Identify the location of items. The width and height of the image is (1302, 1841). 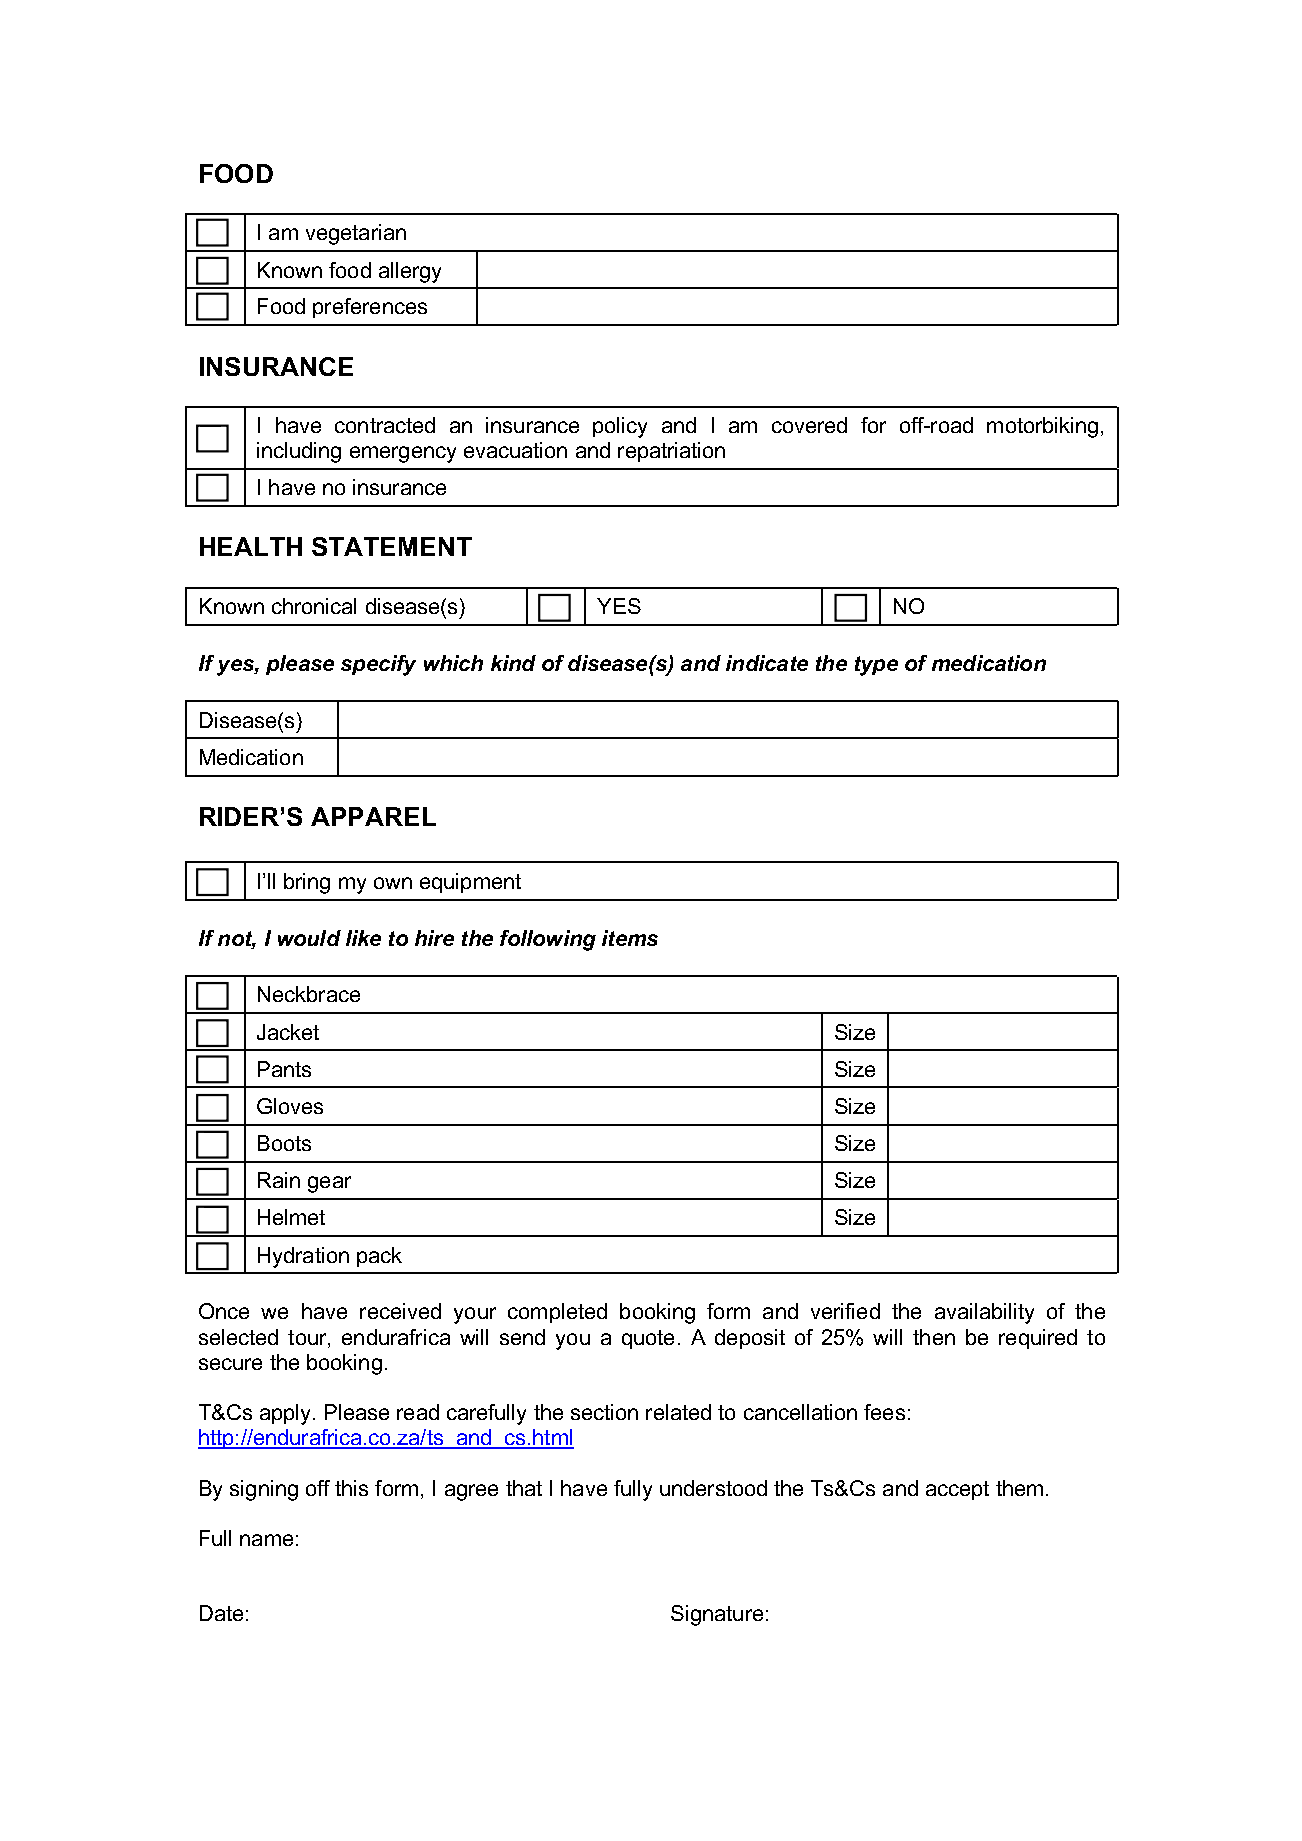
(630, 938).
